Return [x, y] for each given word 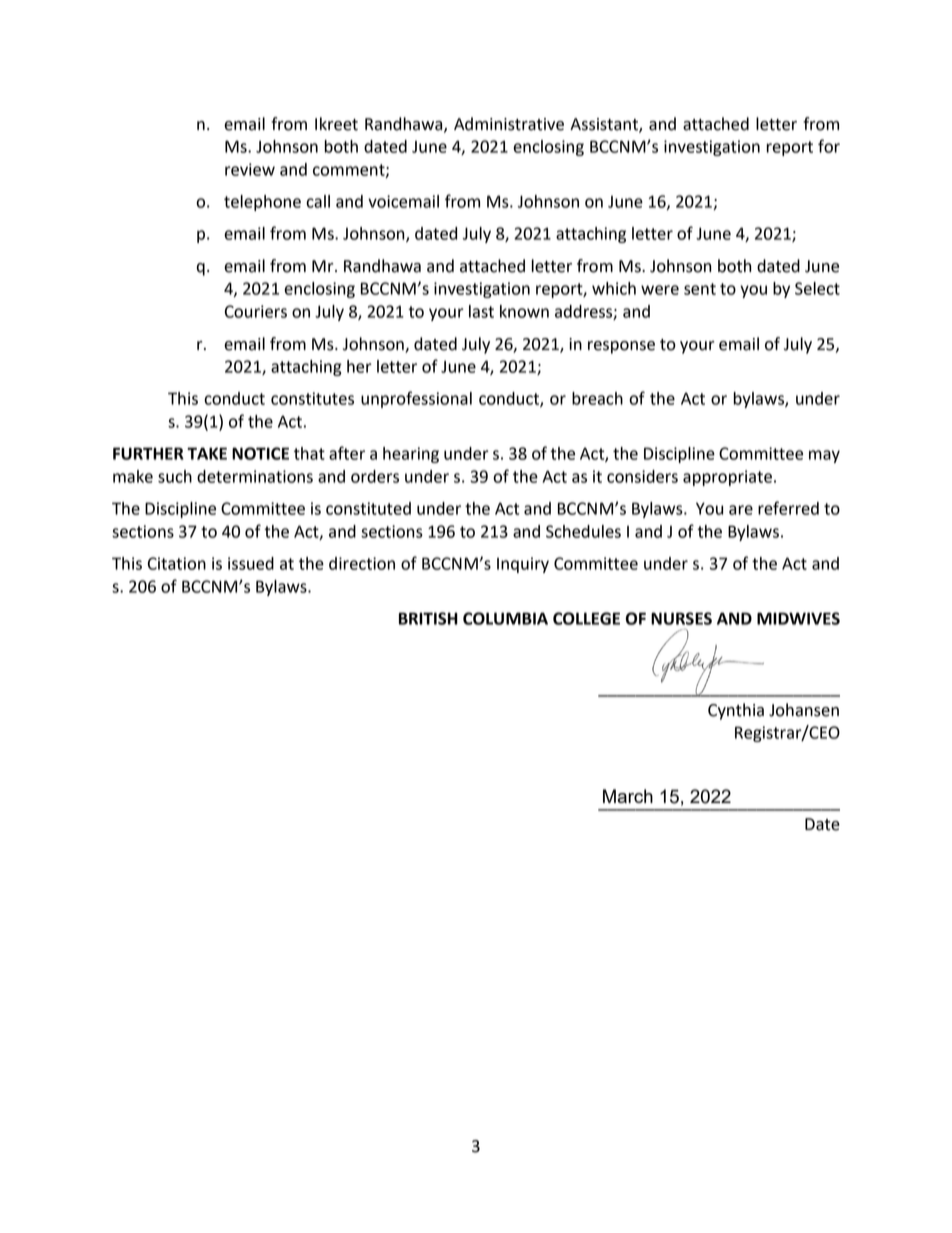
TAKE [207, 453]
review [250, 169]
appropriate [727, 478]
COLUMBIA [505, 618]
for [829, 146]
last [481, 311]
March [628, 796]
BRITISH [428, 618]
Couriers [256, 311]
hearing [411, 455]
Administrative [509, 124]
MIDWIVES [798, 618]
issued [251, 563]
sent [700, 289]
